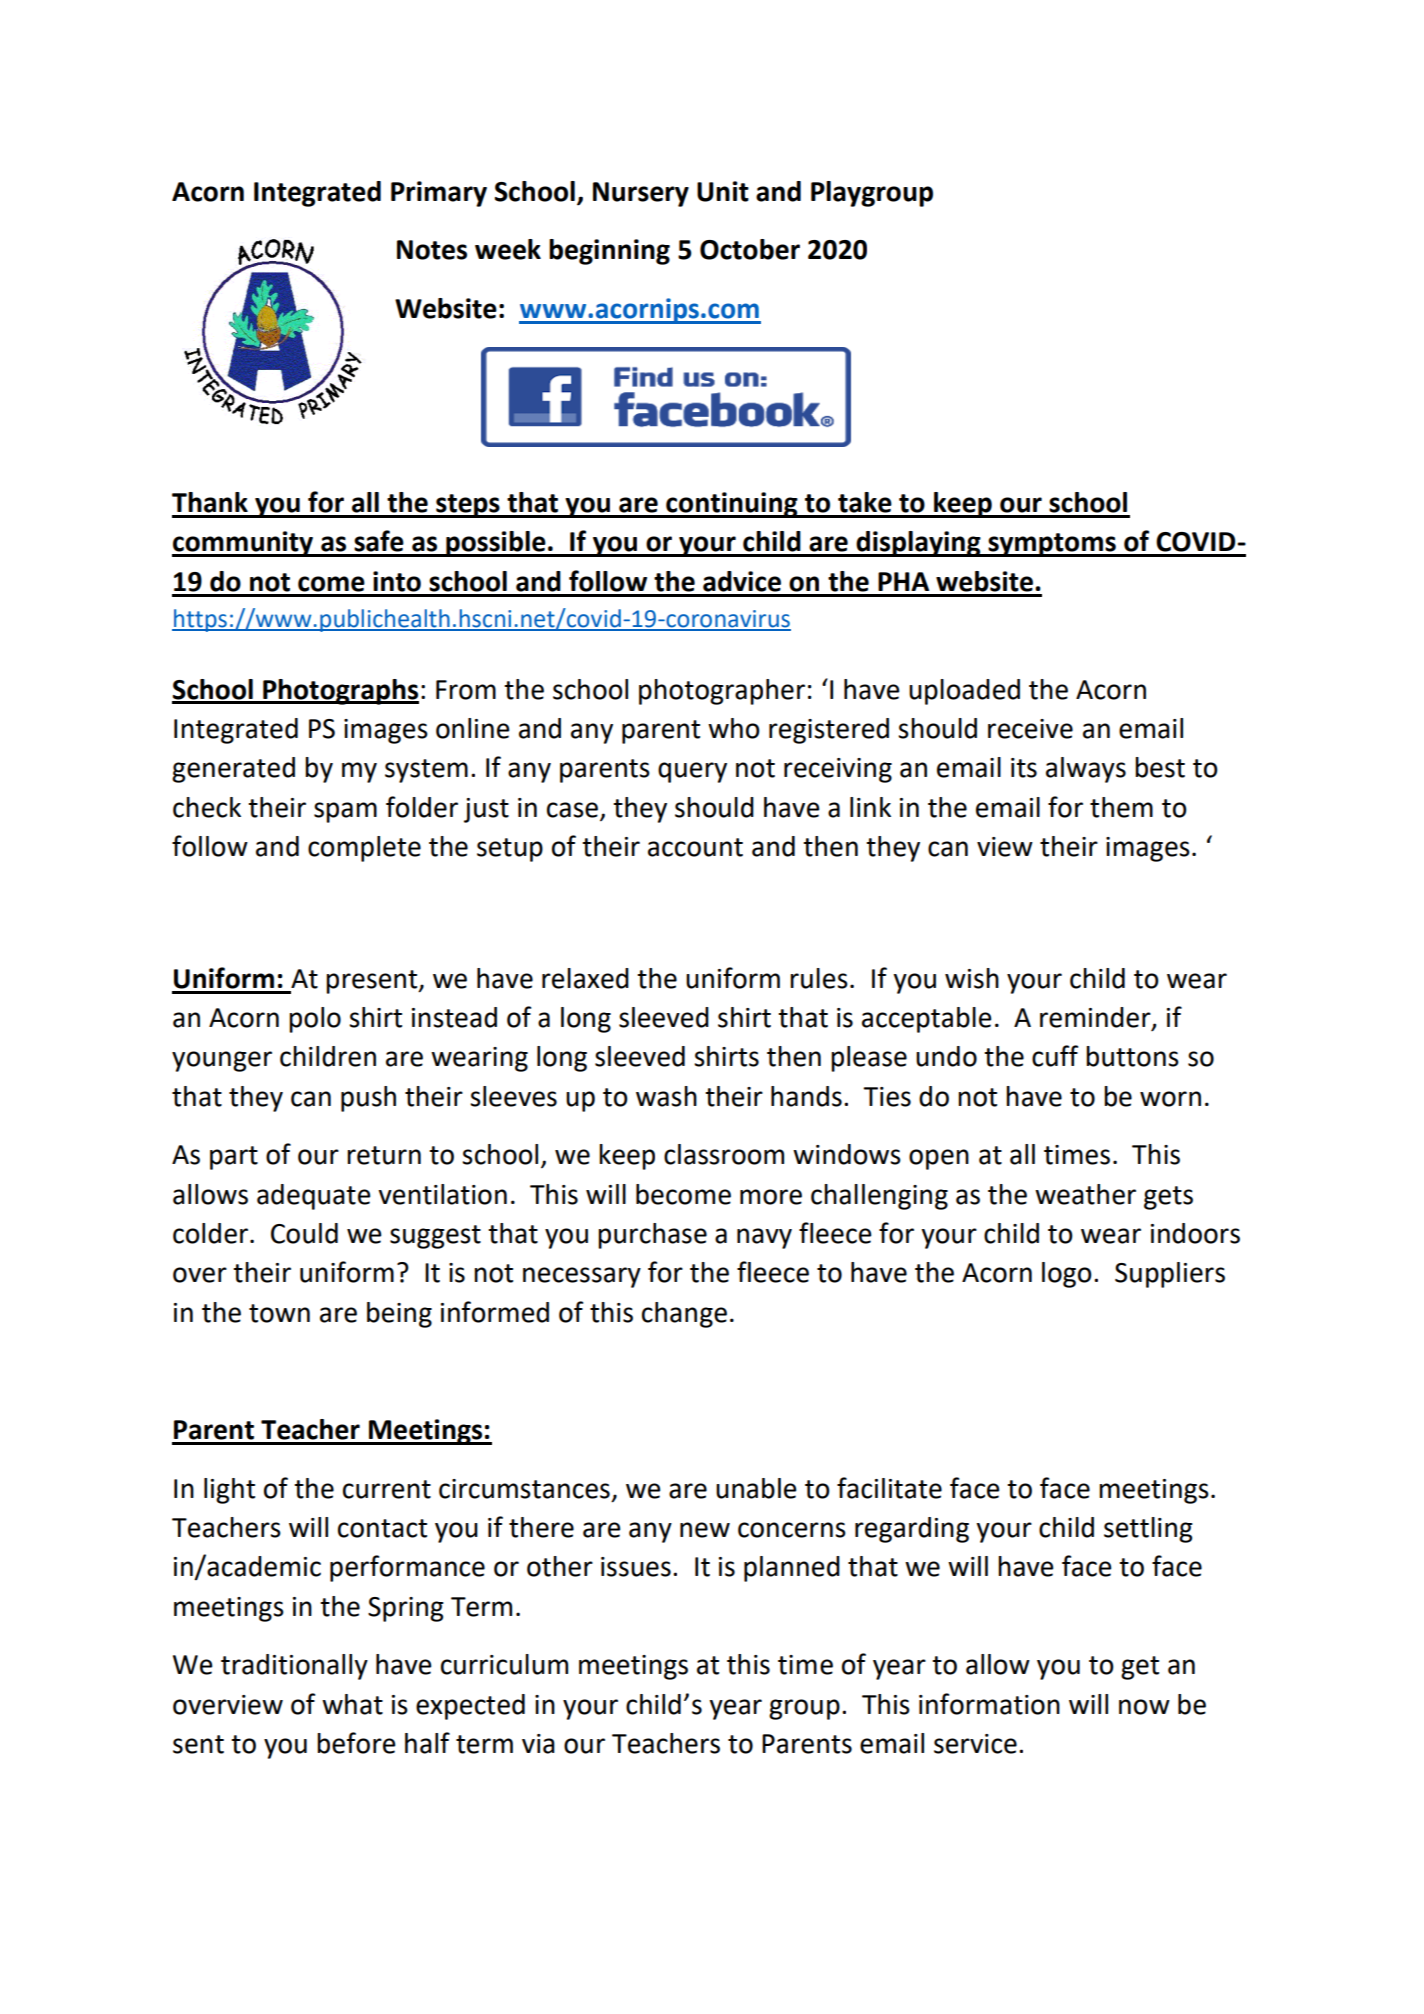 The height and width of the document is (2014, 1424). I want to click on what, so click(352, 1704).
